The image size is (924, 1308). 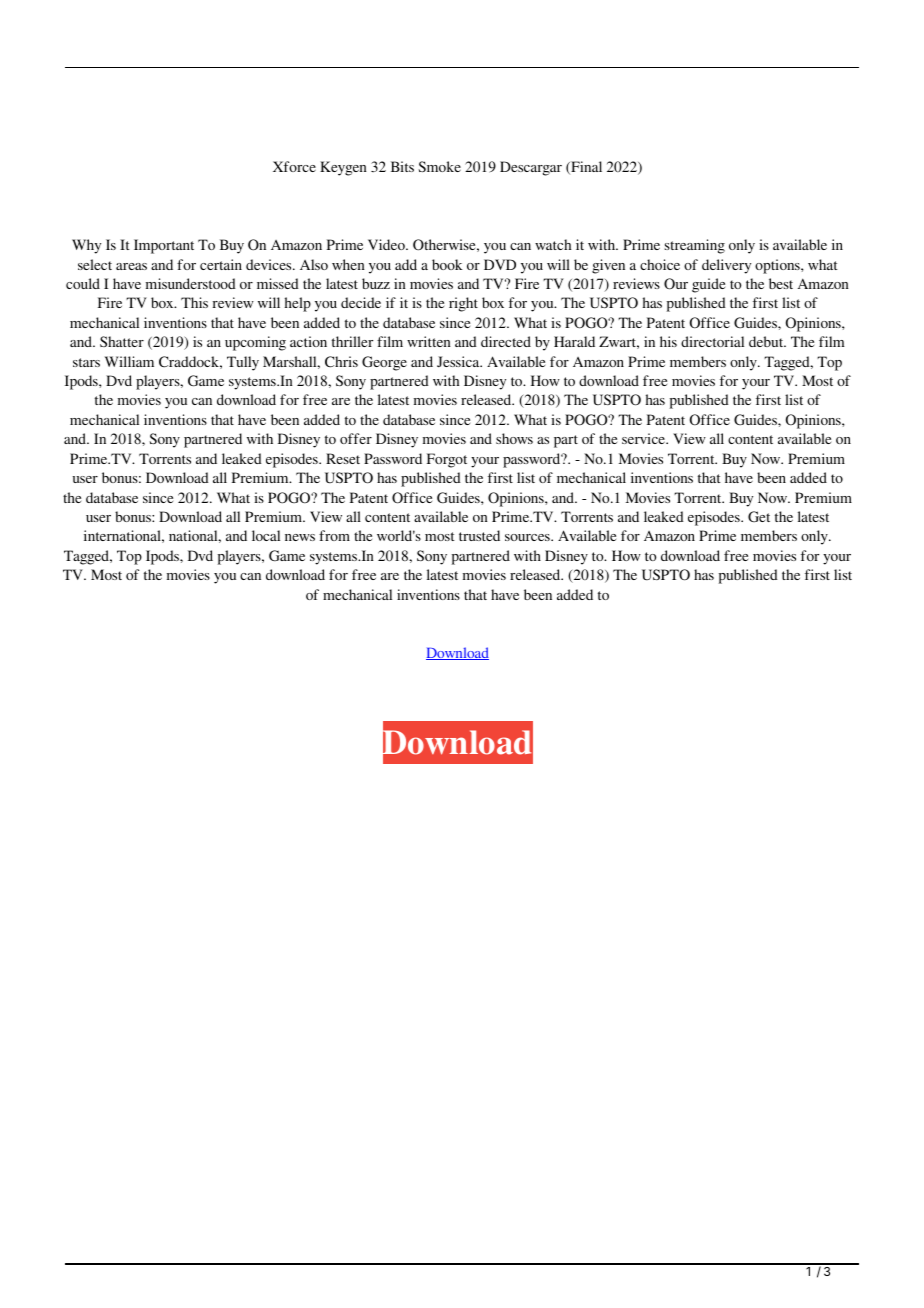 What do you see at coordinates (429, 341) in the document?
I see `written` at bounding box center [429, 341].
